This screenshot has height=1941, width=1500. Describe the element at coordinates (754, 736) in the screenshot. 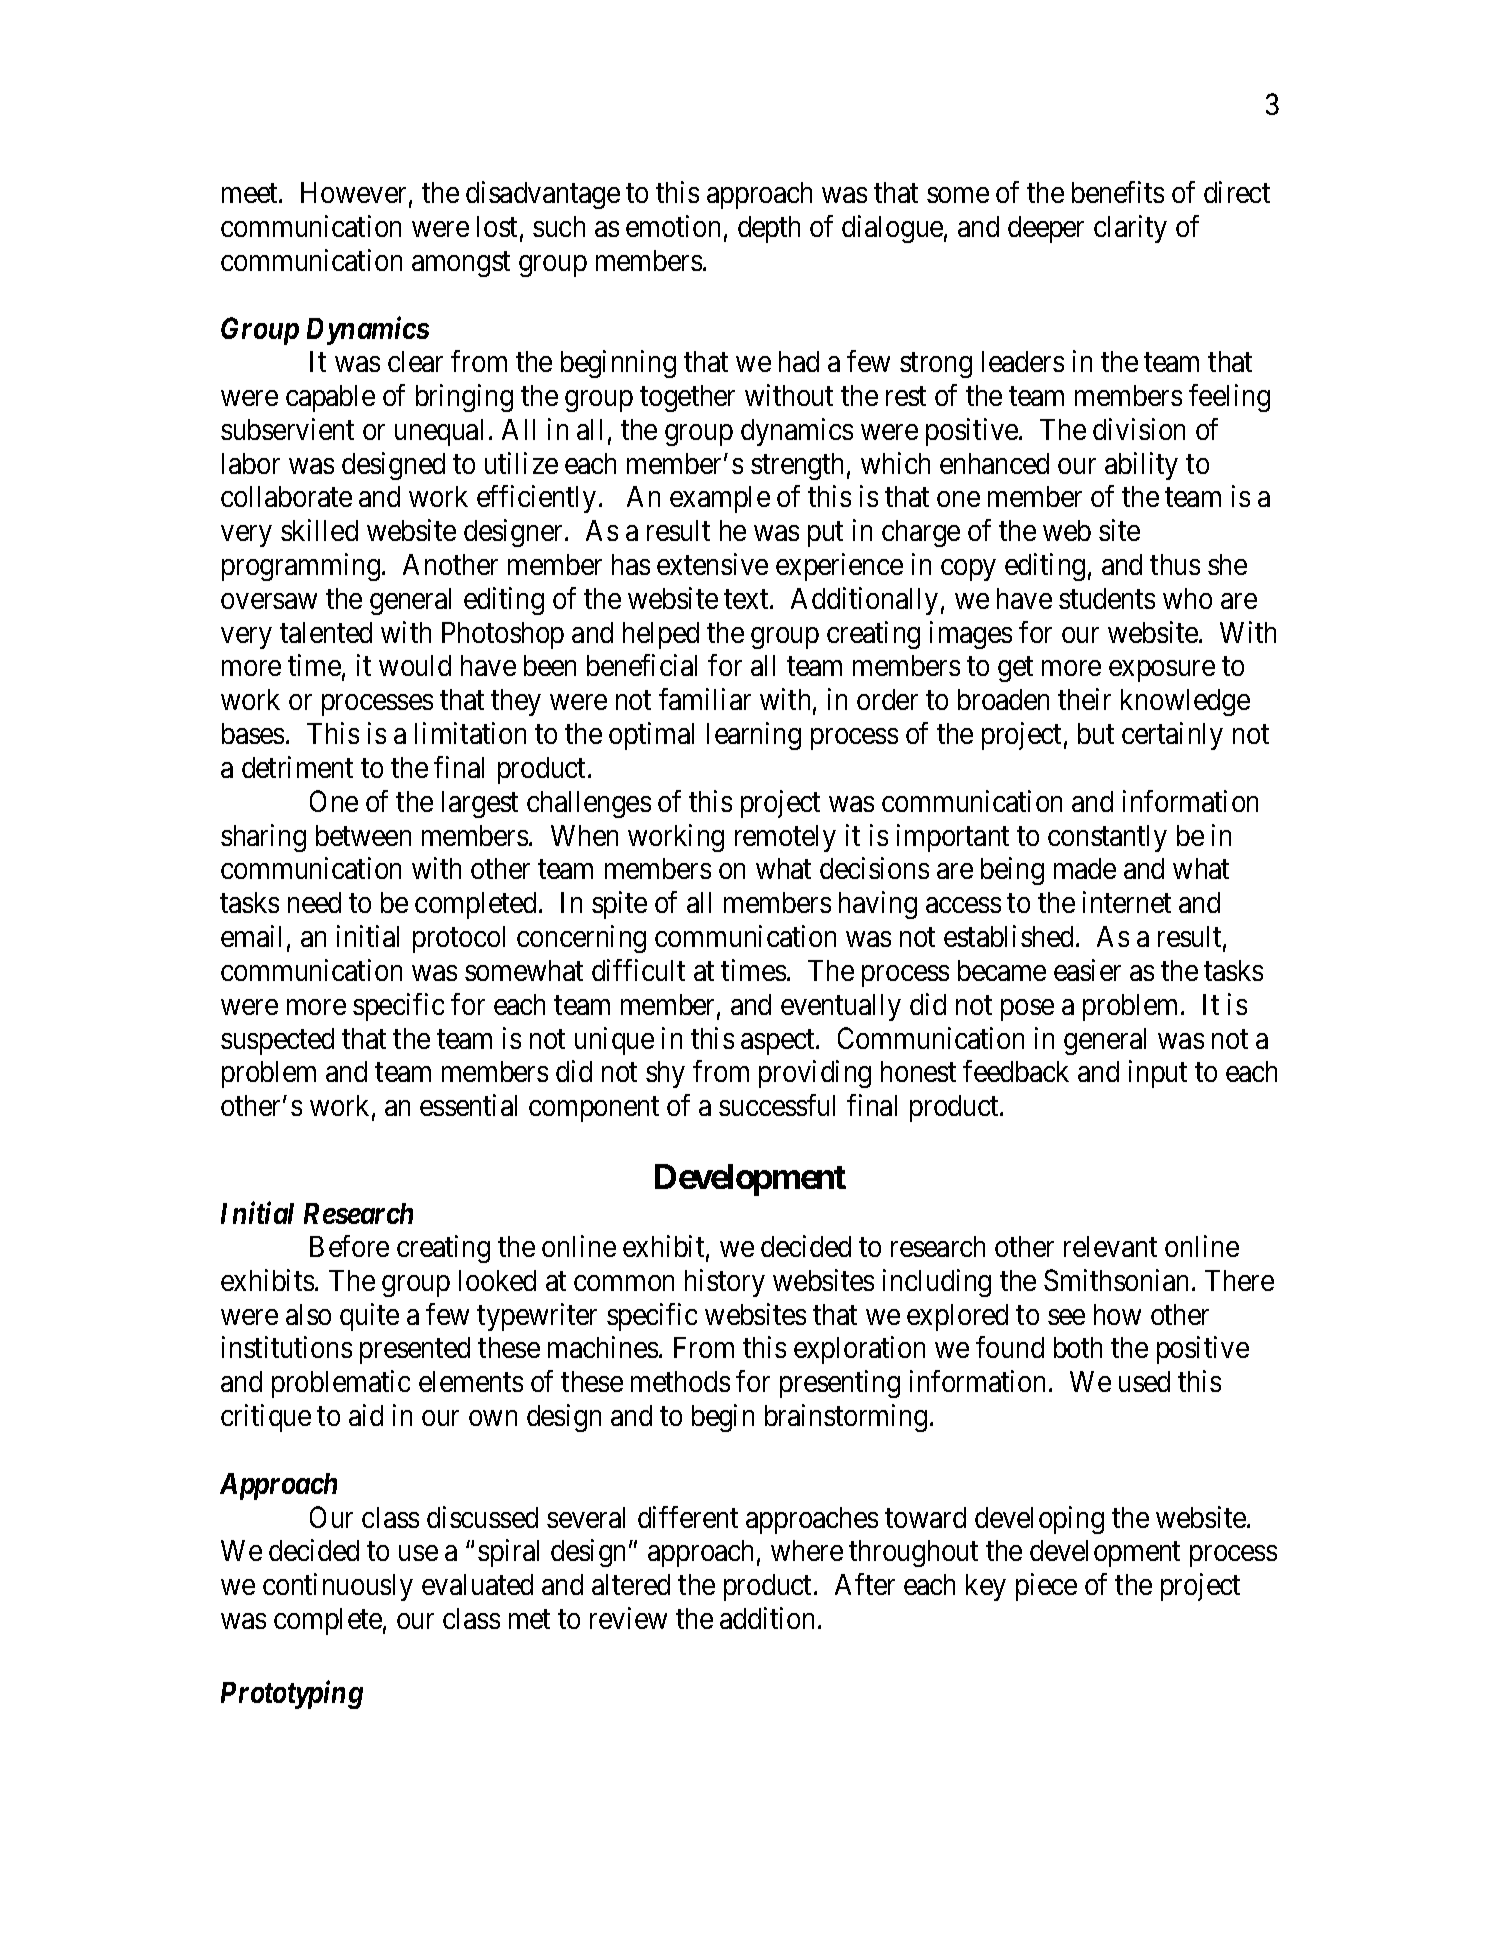

I see `learning` at that location.
